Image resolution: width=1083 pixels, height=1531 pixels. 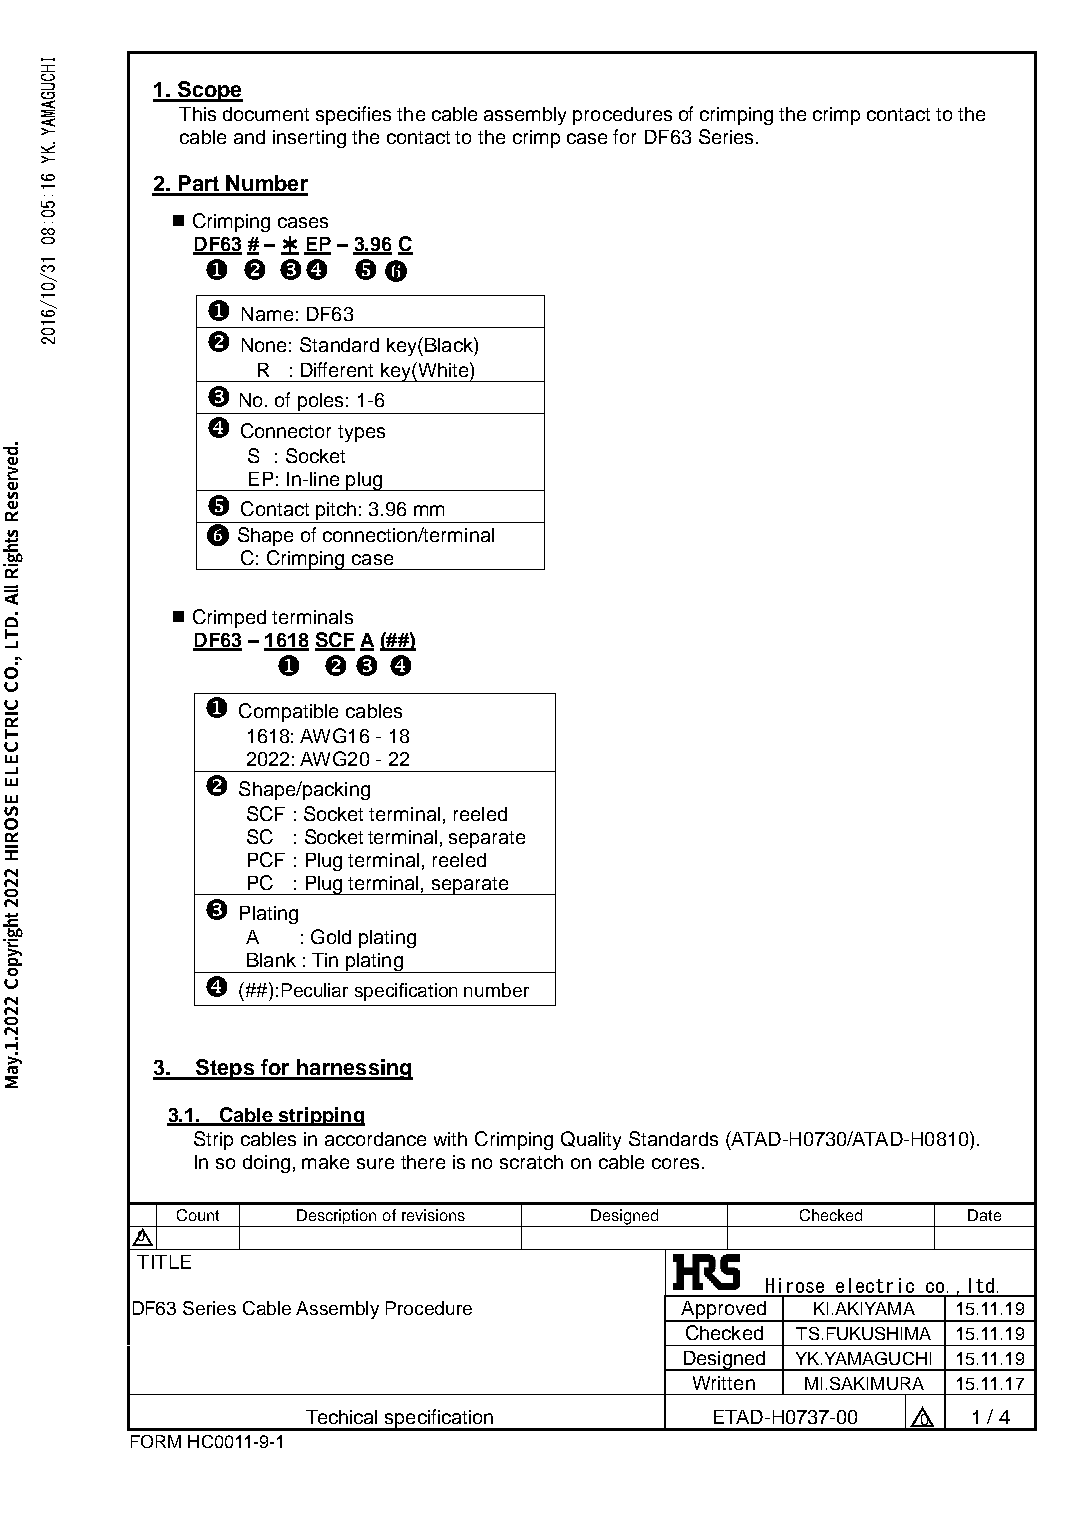 What do you see at coordinates (591, 1140) in the page?
I see `Quality` at bounding box center [591, 1140].
